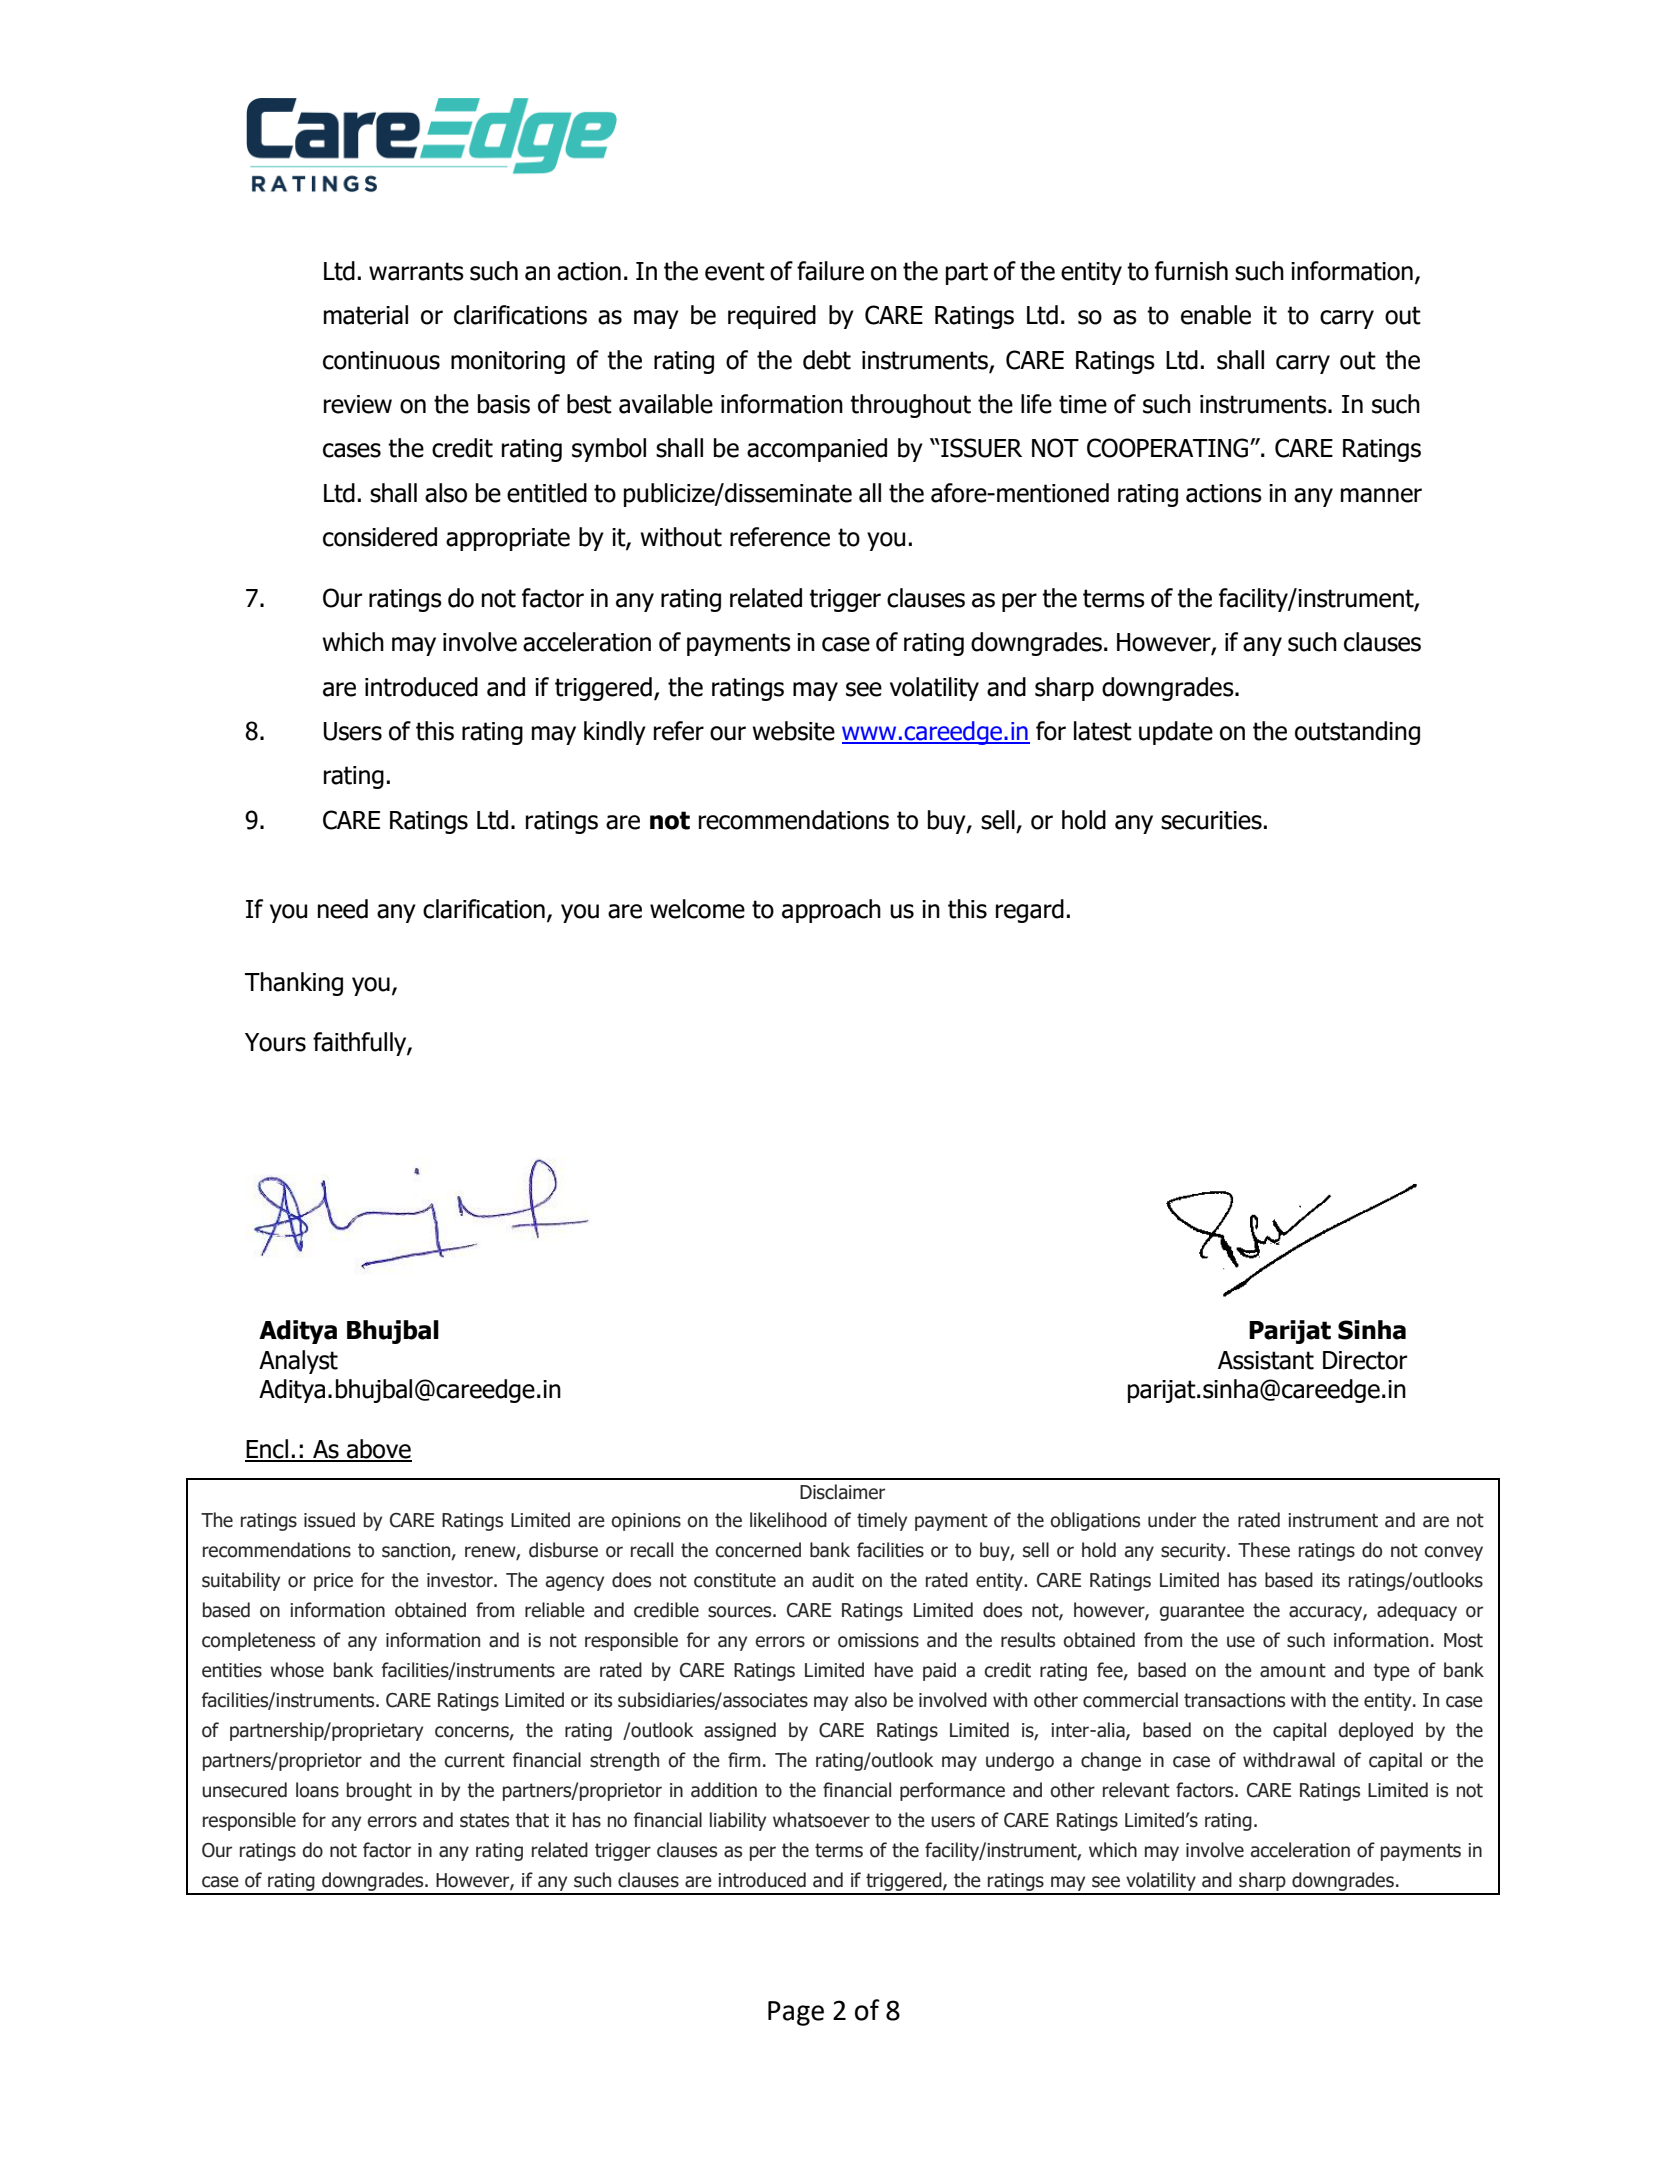  What do you see at coordinates (484, 1820) in the screenshot?
I see `states` at bounding box center [484, 1820].
